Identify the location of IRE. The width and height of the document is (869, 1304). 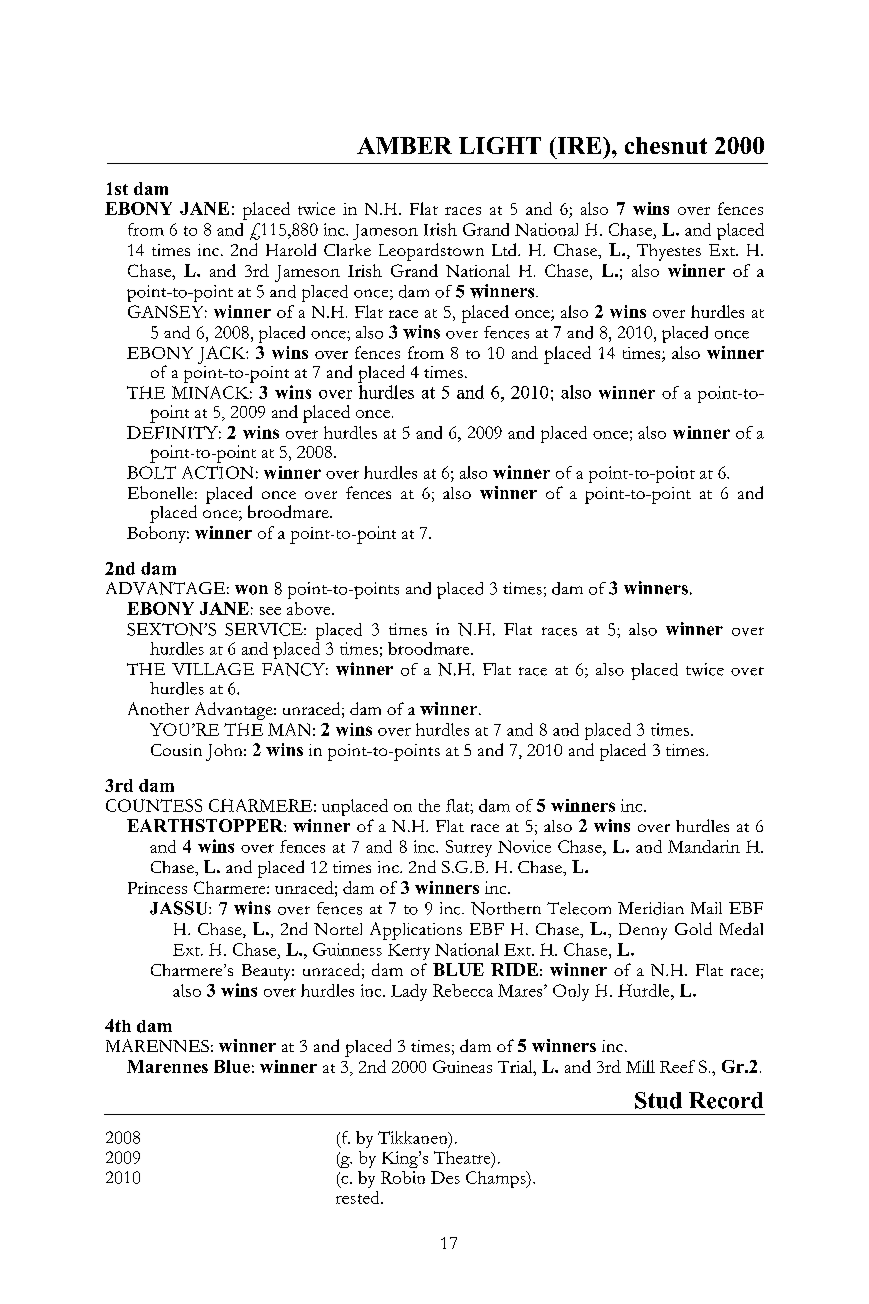
(579, 145).
